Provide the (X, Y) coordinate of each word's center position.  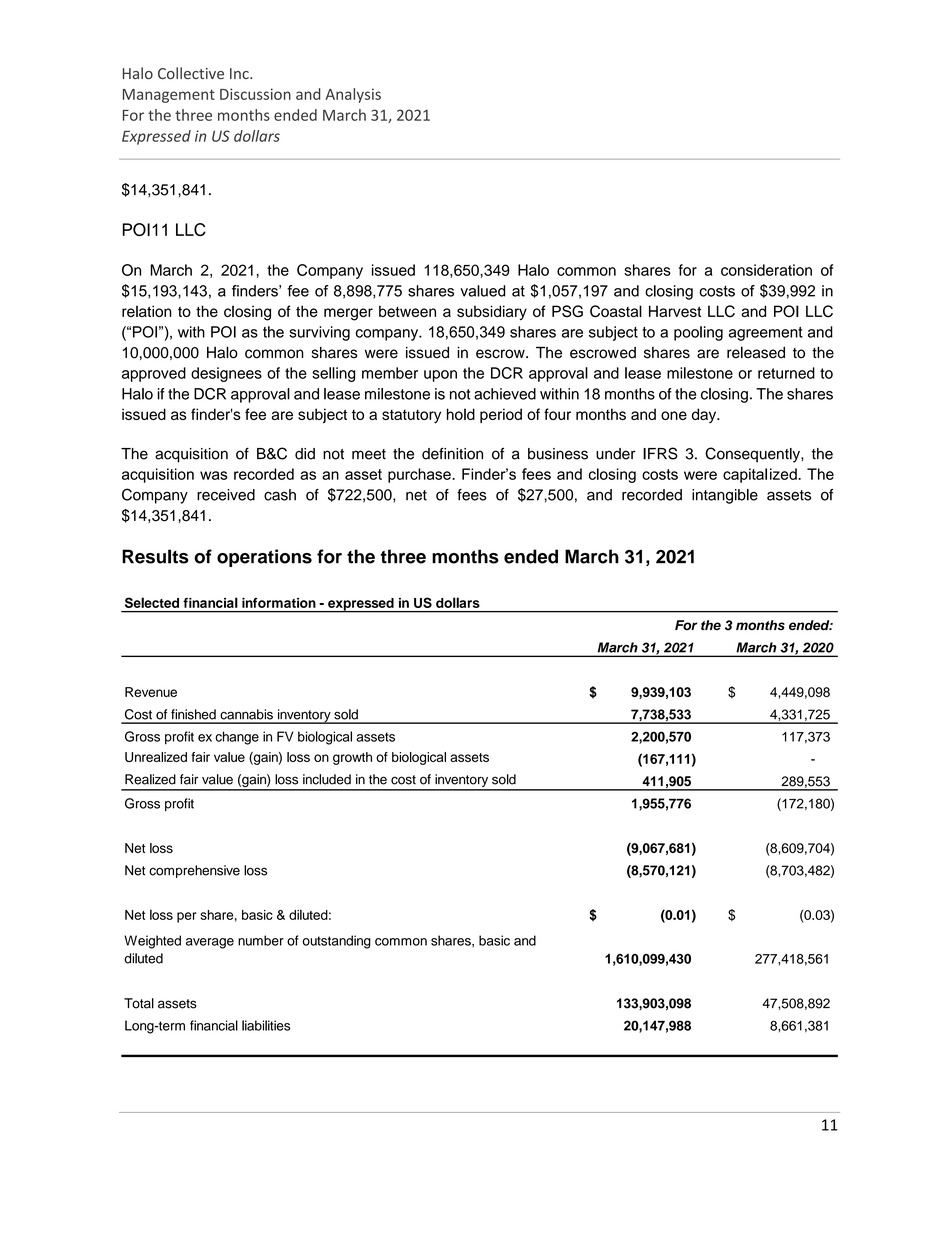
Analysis (353, 95)
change (237, 738)
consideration (766, 270)
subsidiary (492, 313)
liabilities (266, 1025)
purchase (420, 475)
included (327, 779)
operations (264, 558)
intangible (725, 496)
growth (352, 758)
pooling (698, 333)
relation (147, 311)
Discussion (255, 94)
